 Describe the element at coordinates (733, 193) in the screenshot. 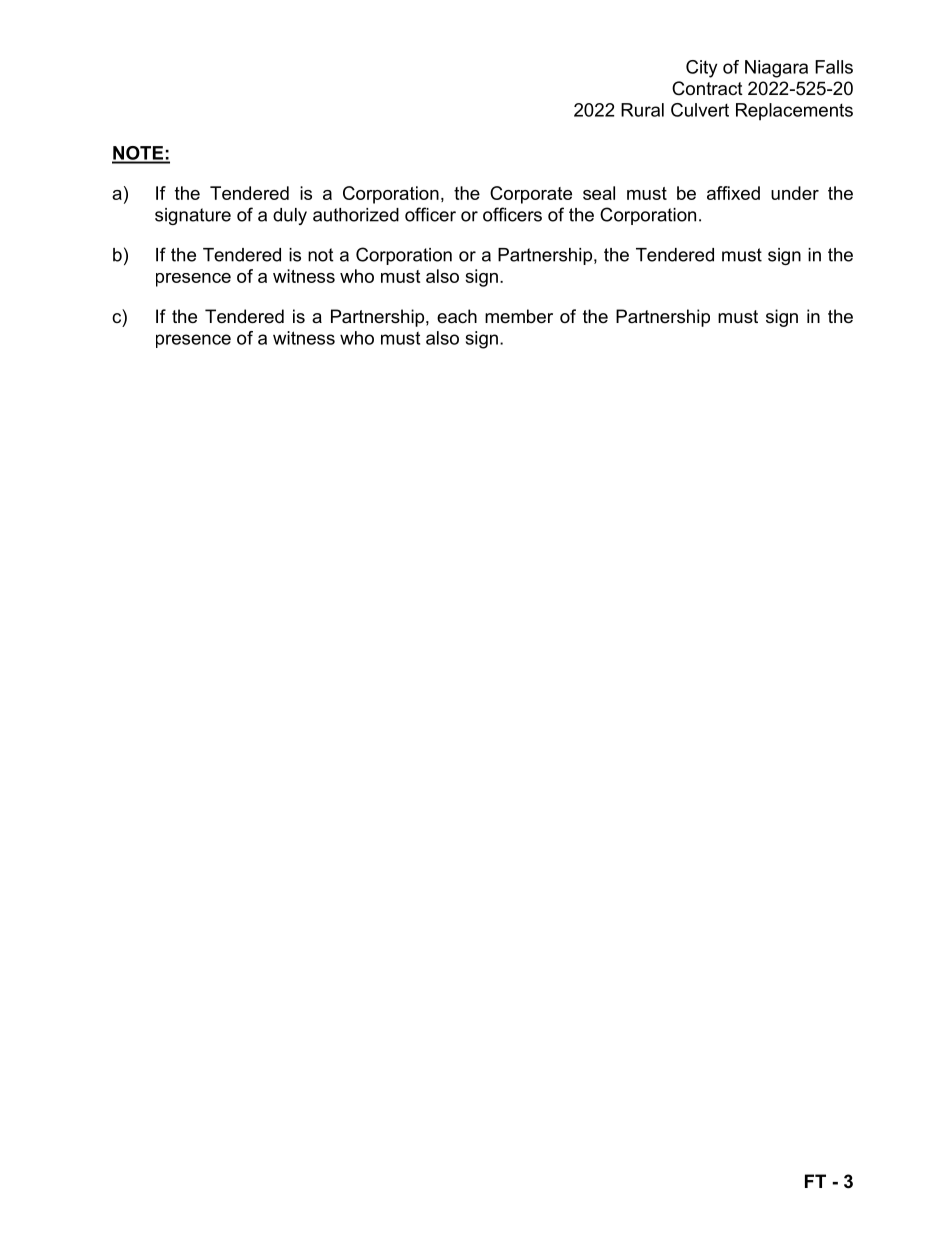

I see `affixed` at that location.
